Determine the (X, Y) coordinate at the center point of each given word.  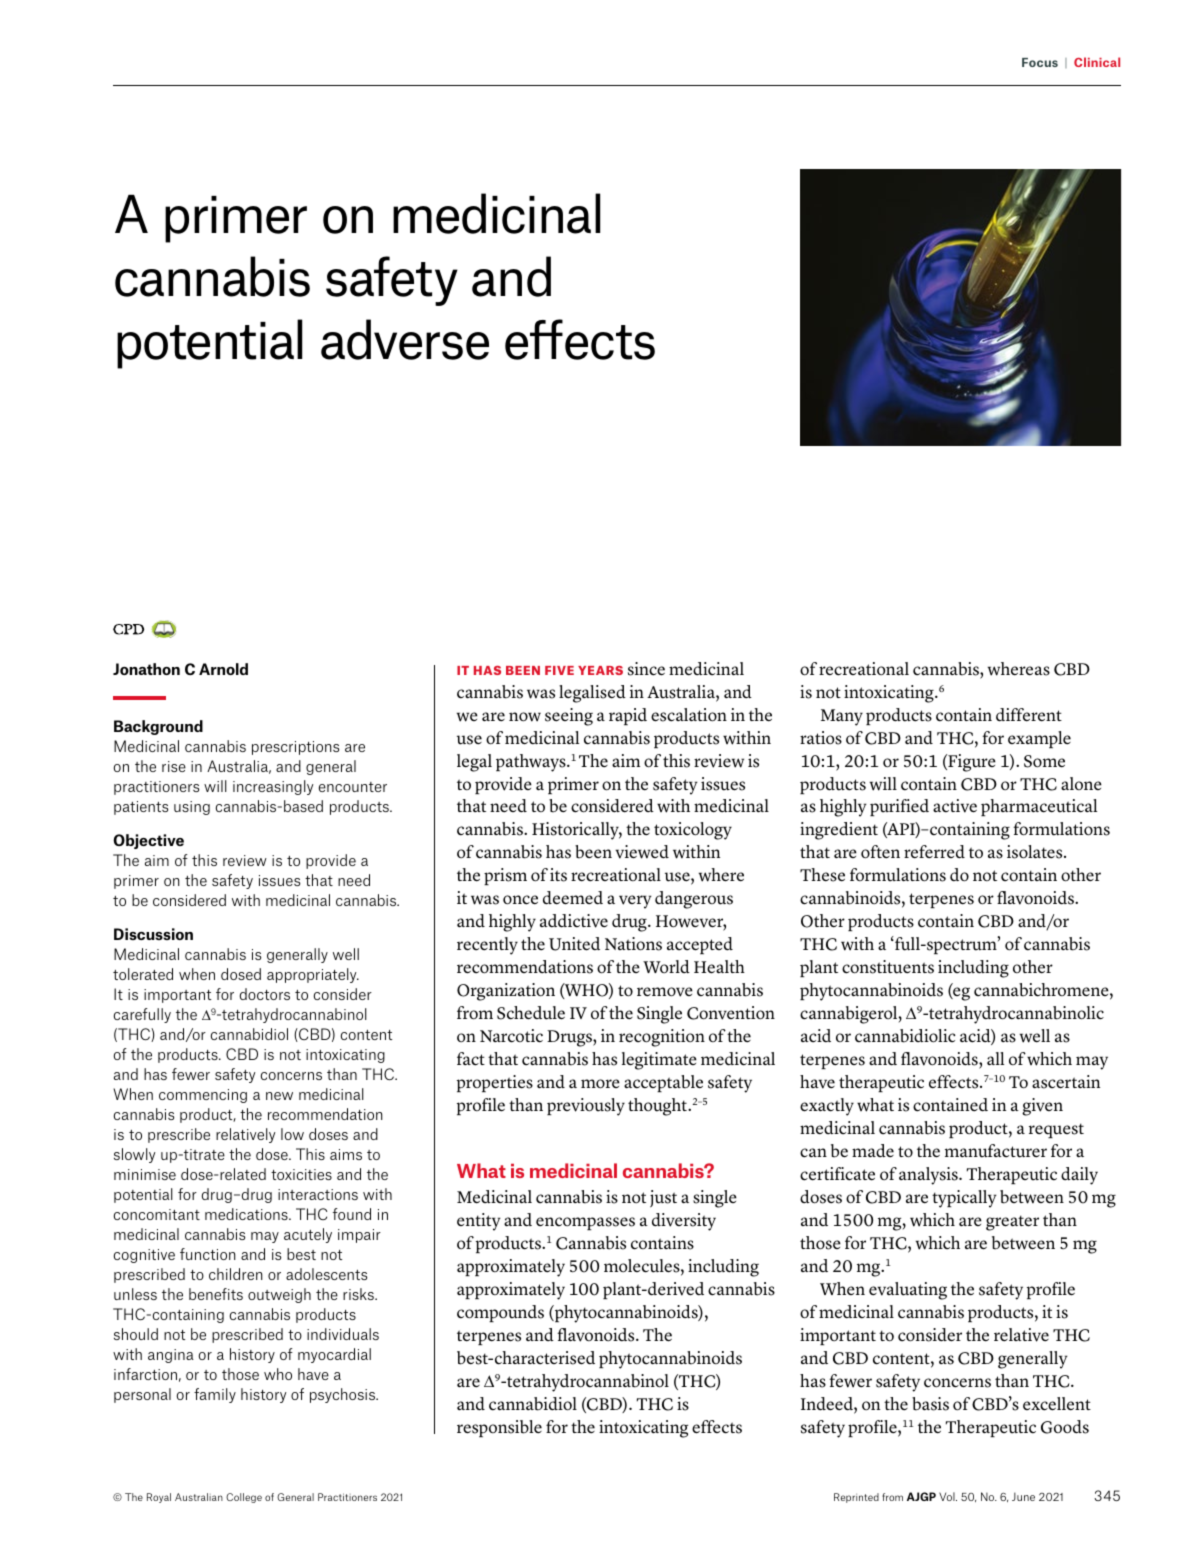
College (244, 1498)
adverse (405, 339)
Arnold (223, 669)
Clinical (1097, 62)
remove (665, 992)
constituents (888, 967)
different (1029, 715)
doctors (265, 994)
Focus (1040, 62)
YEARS (600, 670)
